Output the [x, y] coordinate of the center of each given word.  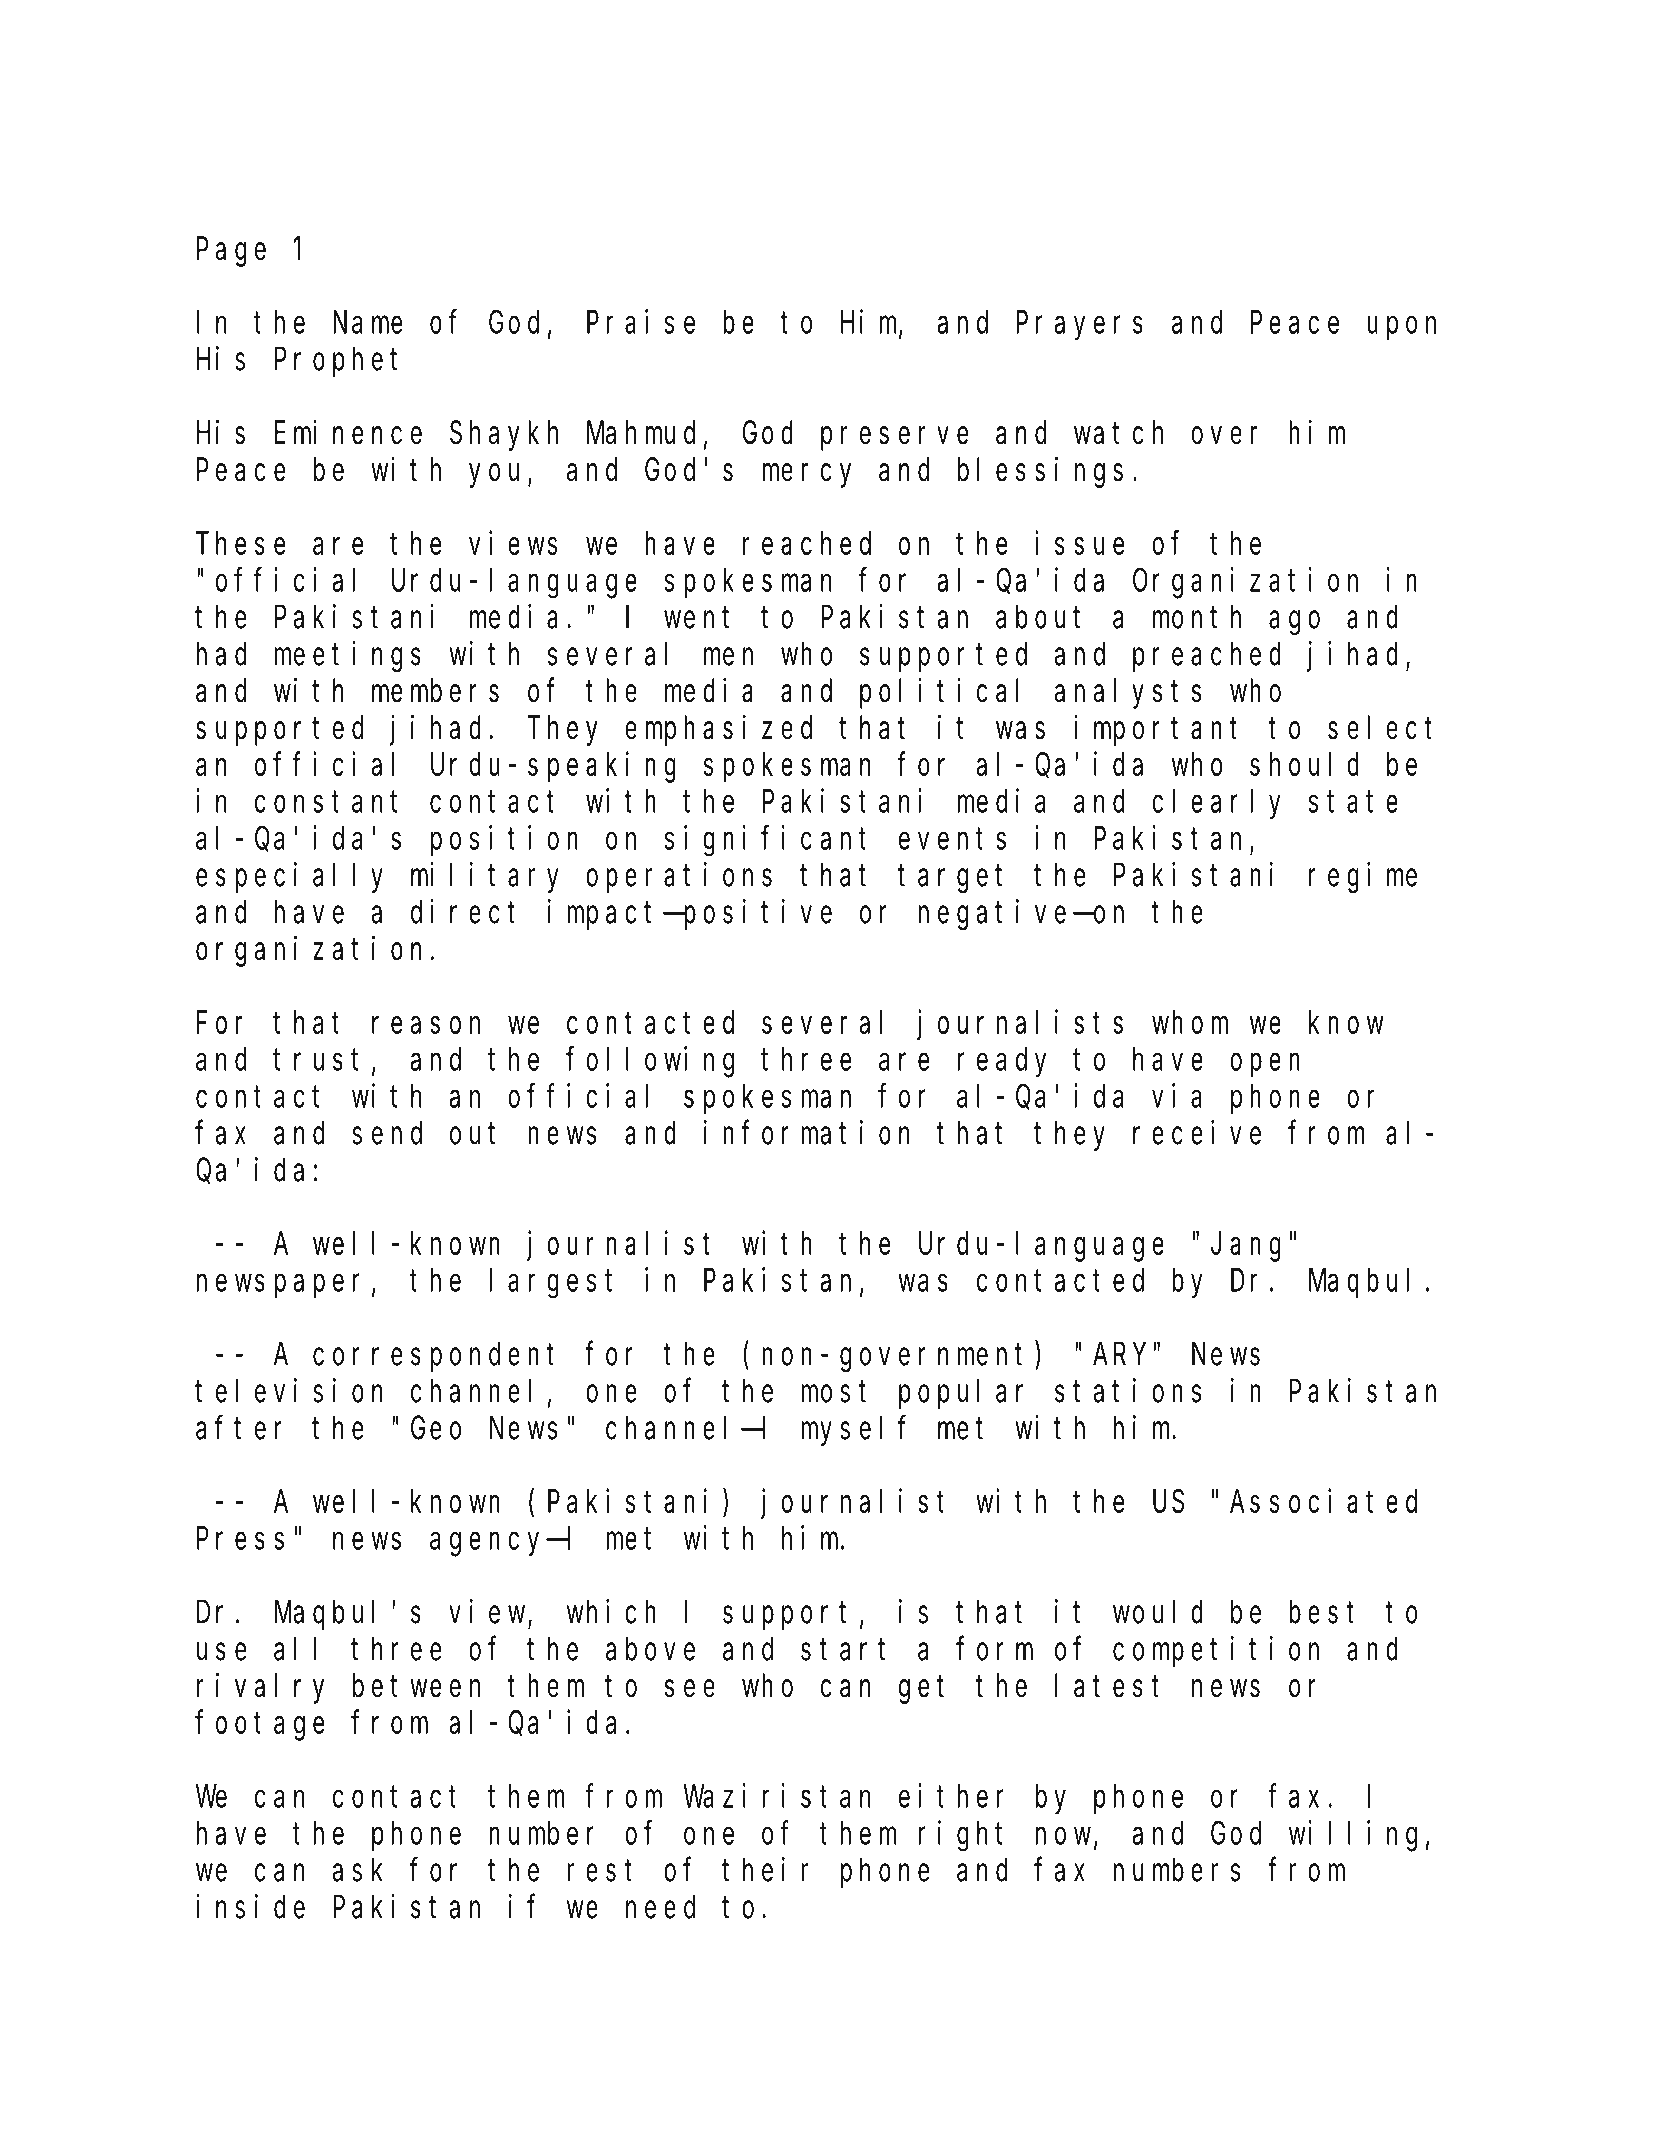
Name [367, 323]
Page [231, 253]
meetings [348, 657]
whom [1190, 1022]
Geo [436, 1429]
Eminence [348, 432]
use [221, 1652]
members [435, 691]
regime [1363, 878]
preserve [894, 439]
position [504, 841]
